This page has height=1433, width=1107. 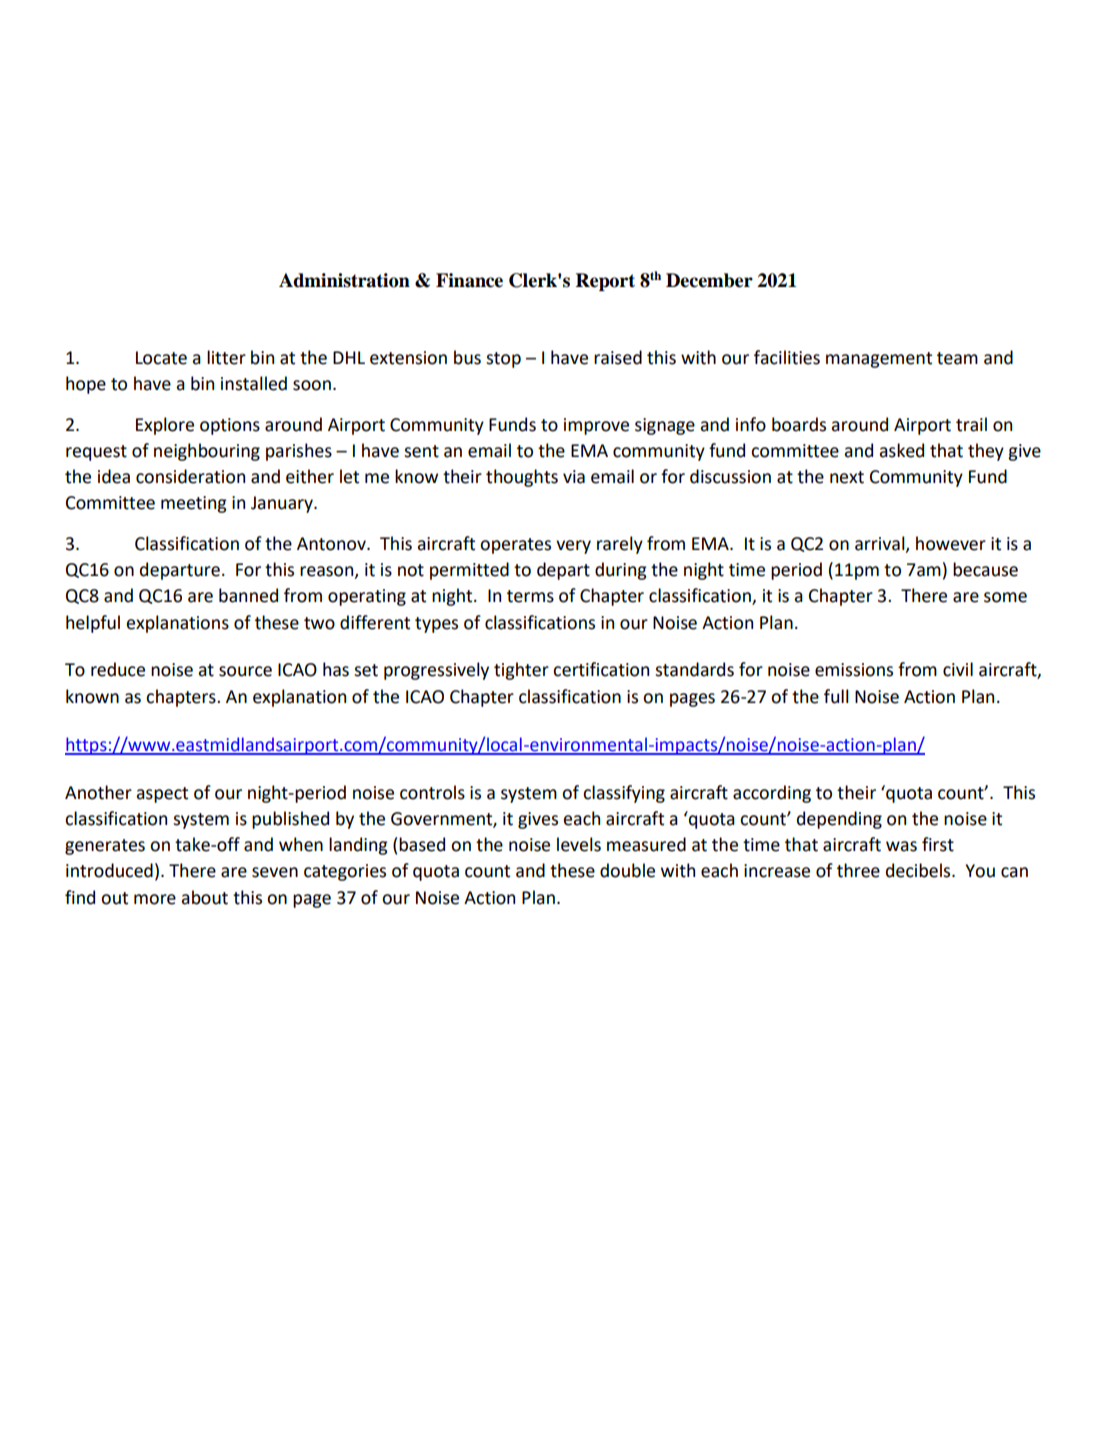 What do you see at coordinates (204, 897) in the page?
I see `about` at bounding box center [204, 897].
